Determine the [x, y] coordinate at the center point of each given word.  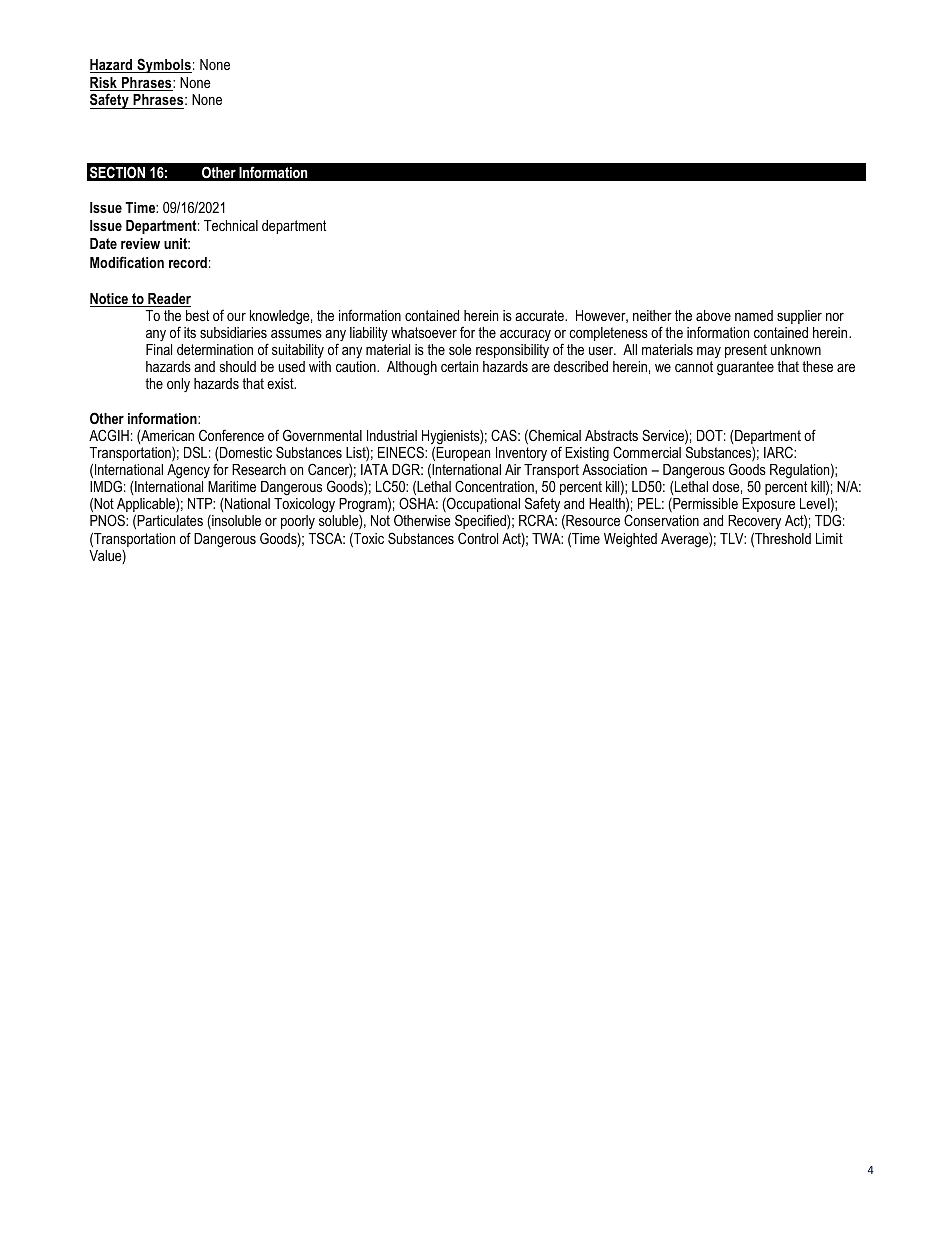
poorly [298, 522]
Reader [168, 300]
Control [478, 538]
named [754, 315]
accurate [540, 315]
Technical [231, 225]
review [140, 243]
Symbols [163, 66]
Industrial [392, 435]
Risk [104, 84]
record [188, 262]
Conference [231, 435]
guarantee [745, 368]
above [713, 315]
